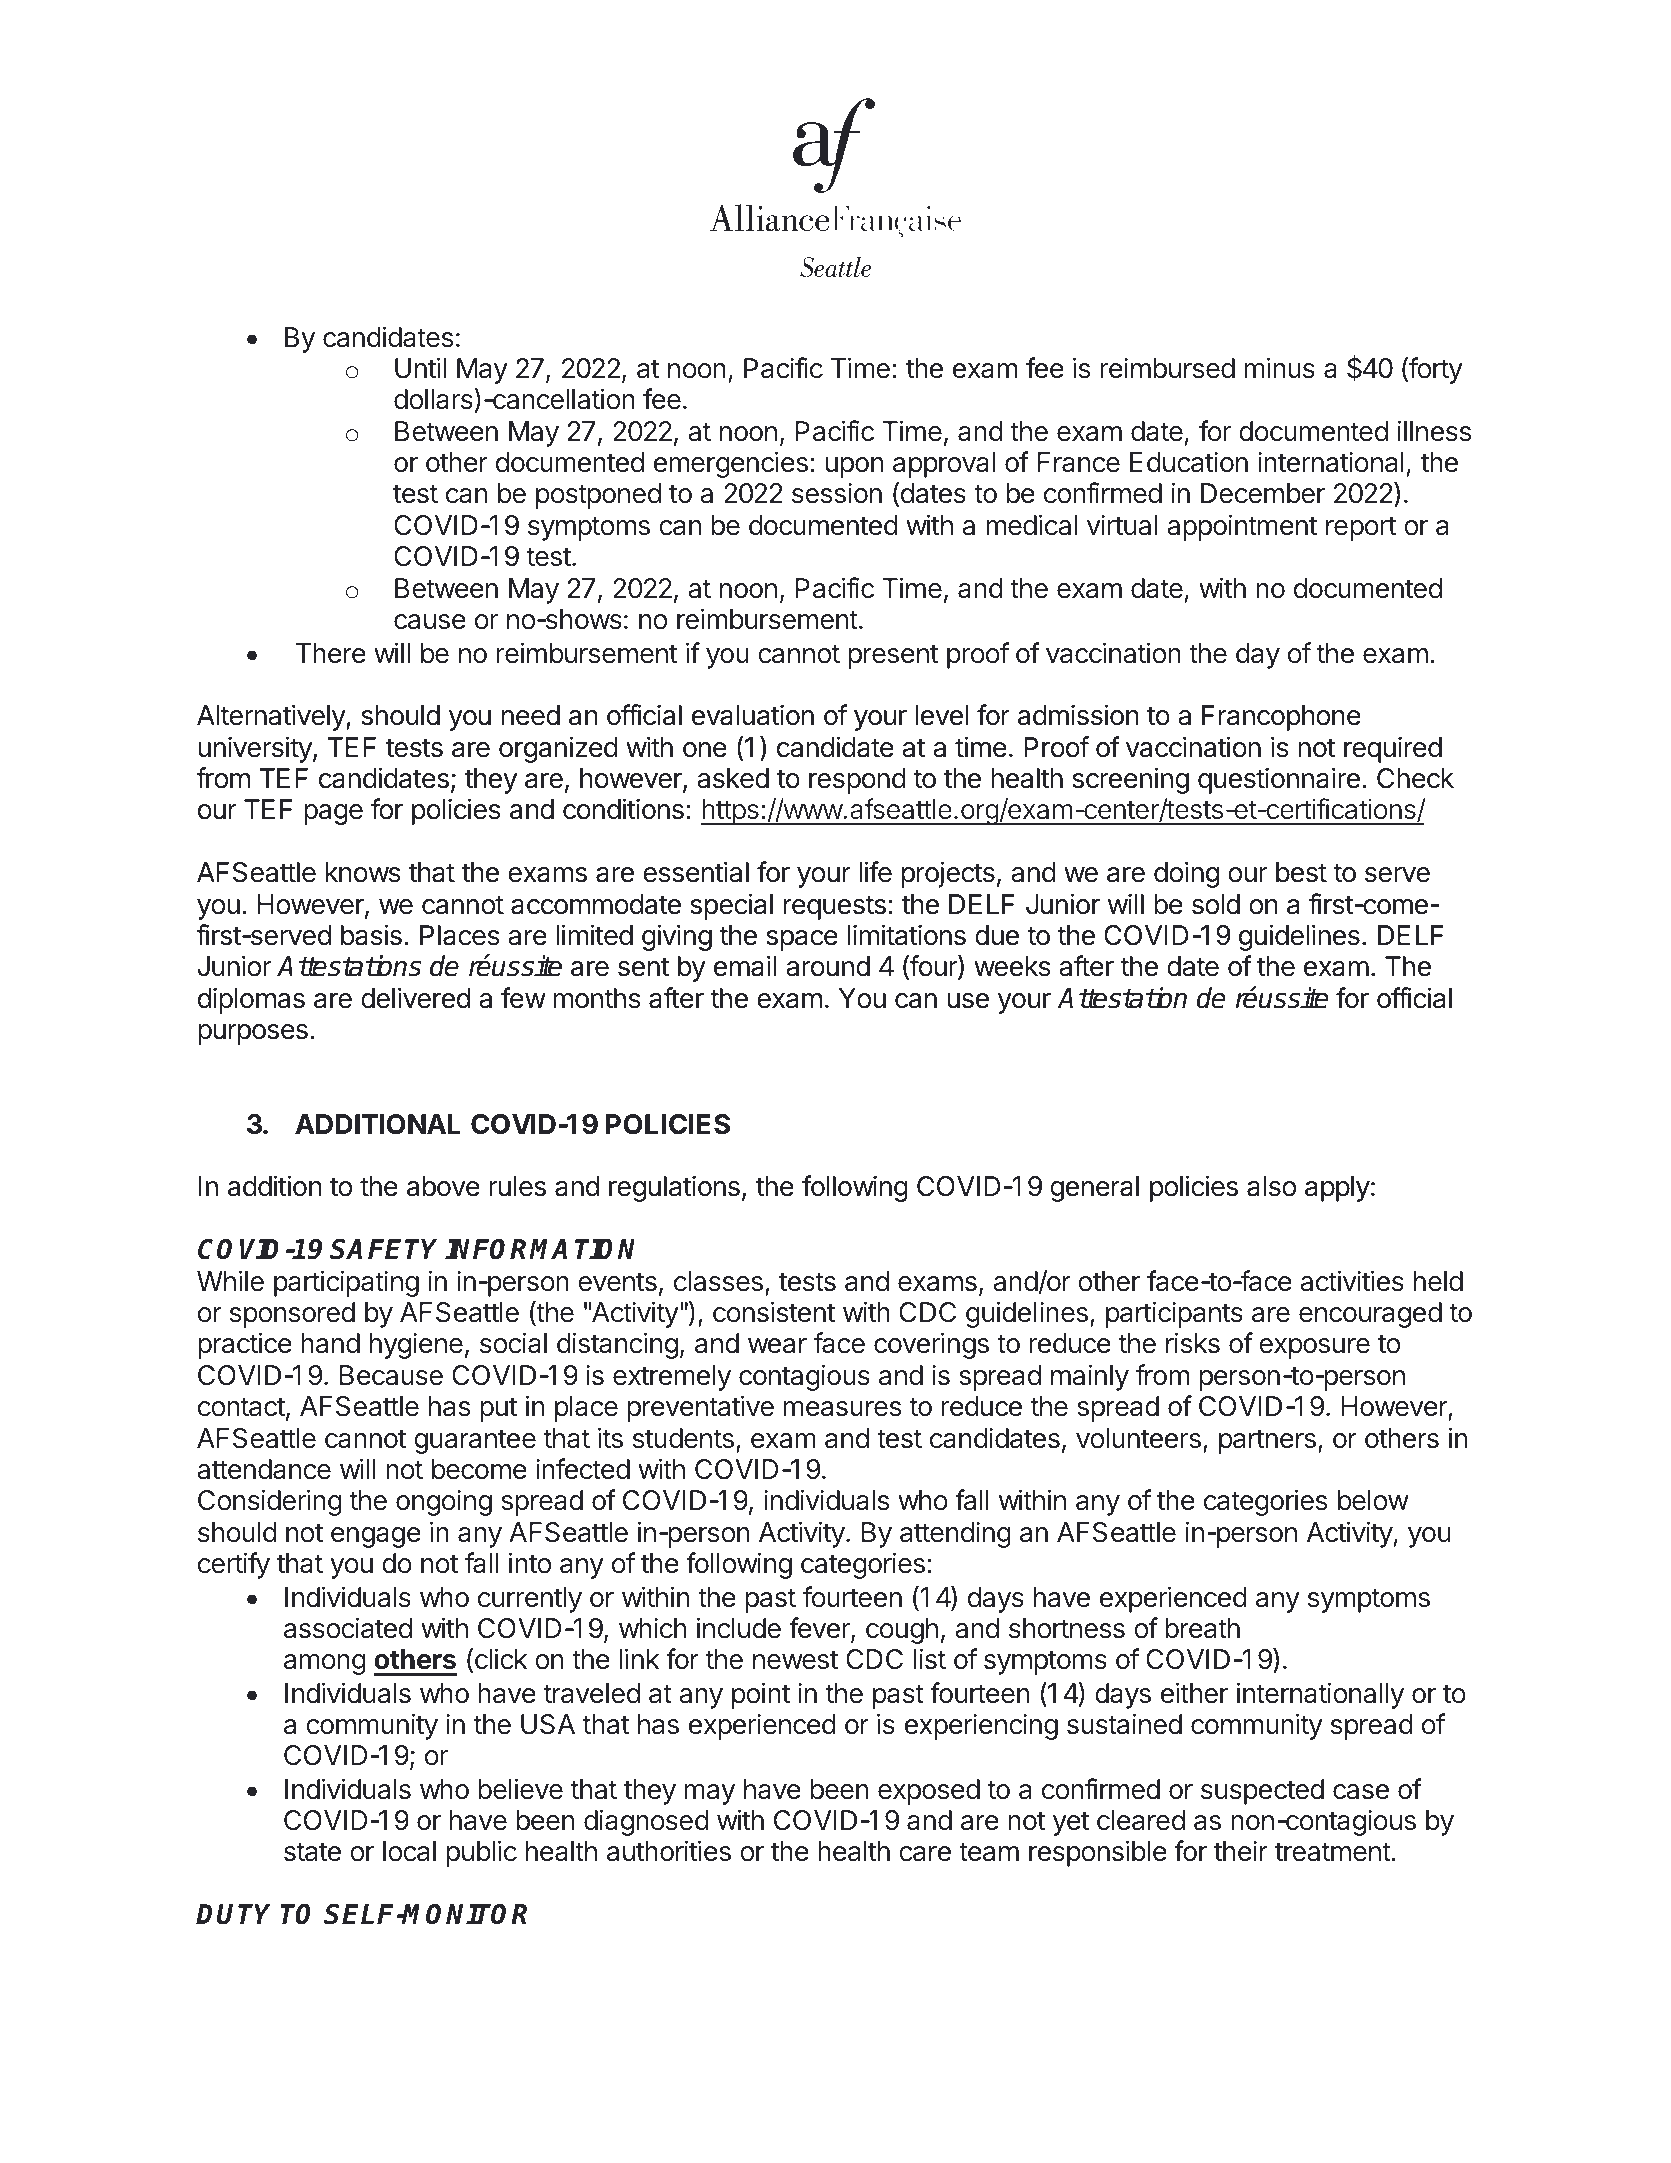 This screenshot has width=1671, height=2163. What do you see at coordinates (333, 814) in the screenshot?
I see `page` at bounding box center [333, 814].
